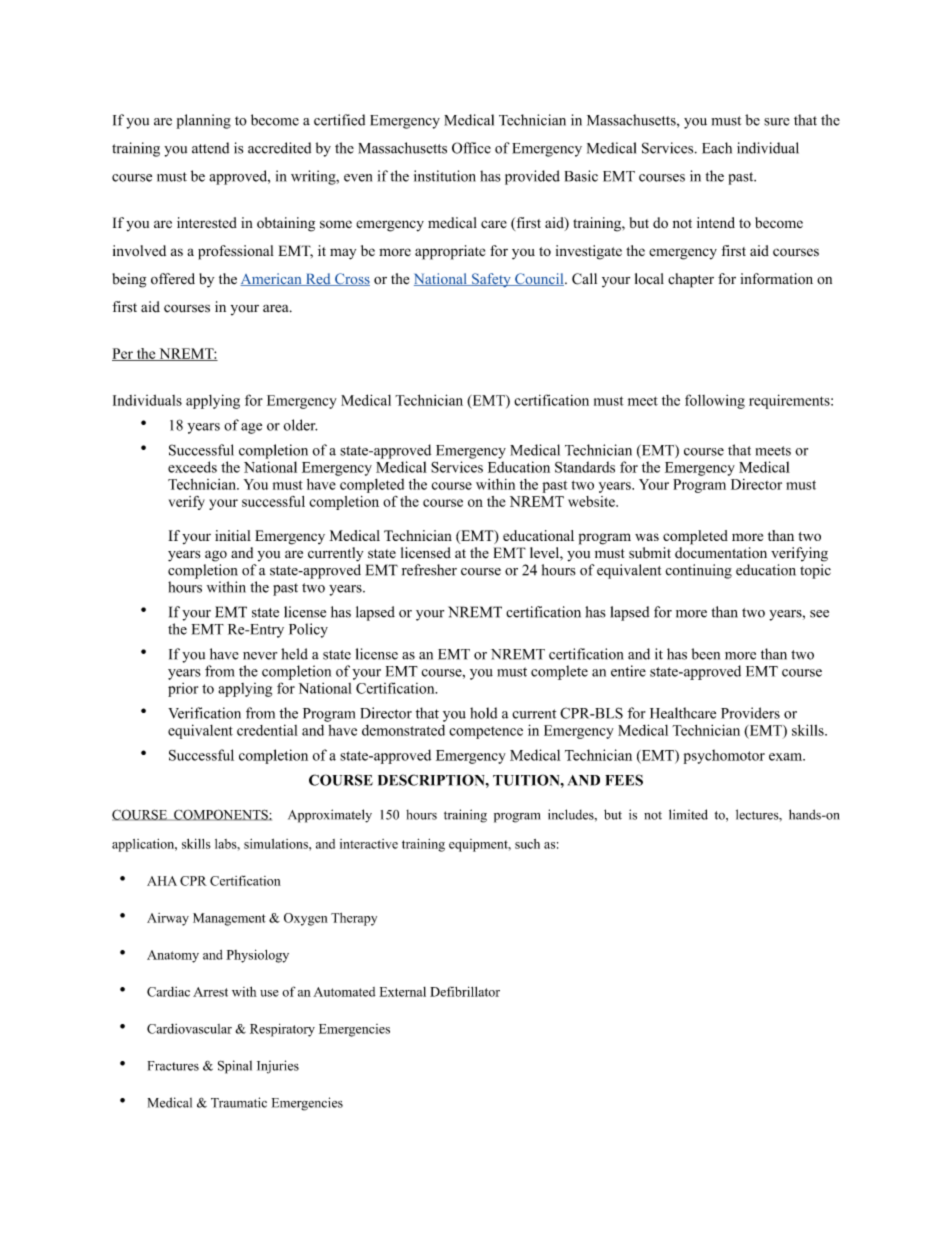 Image resolution: width=952 pixels, height=1233 pixels. Describe the element at coordinates (210, 148) in the document. I see `attend` at that location.
